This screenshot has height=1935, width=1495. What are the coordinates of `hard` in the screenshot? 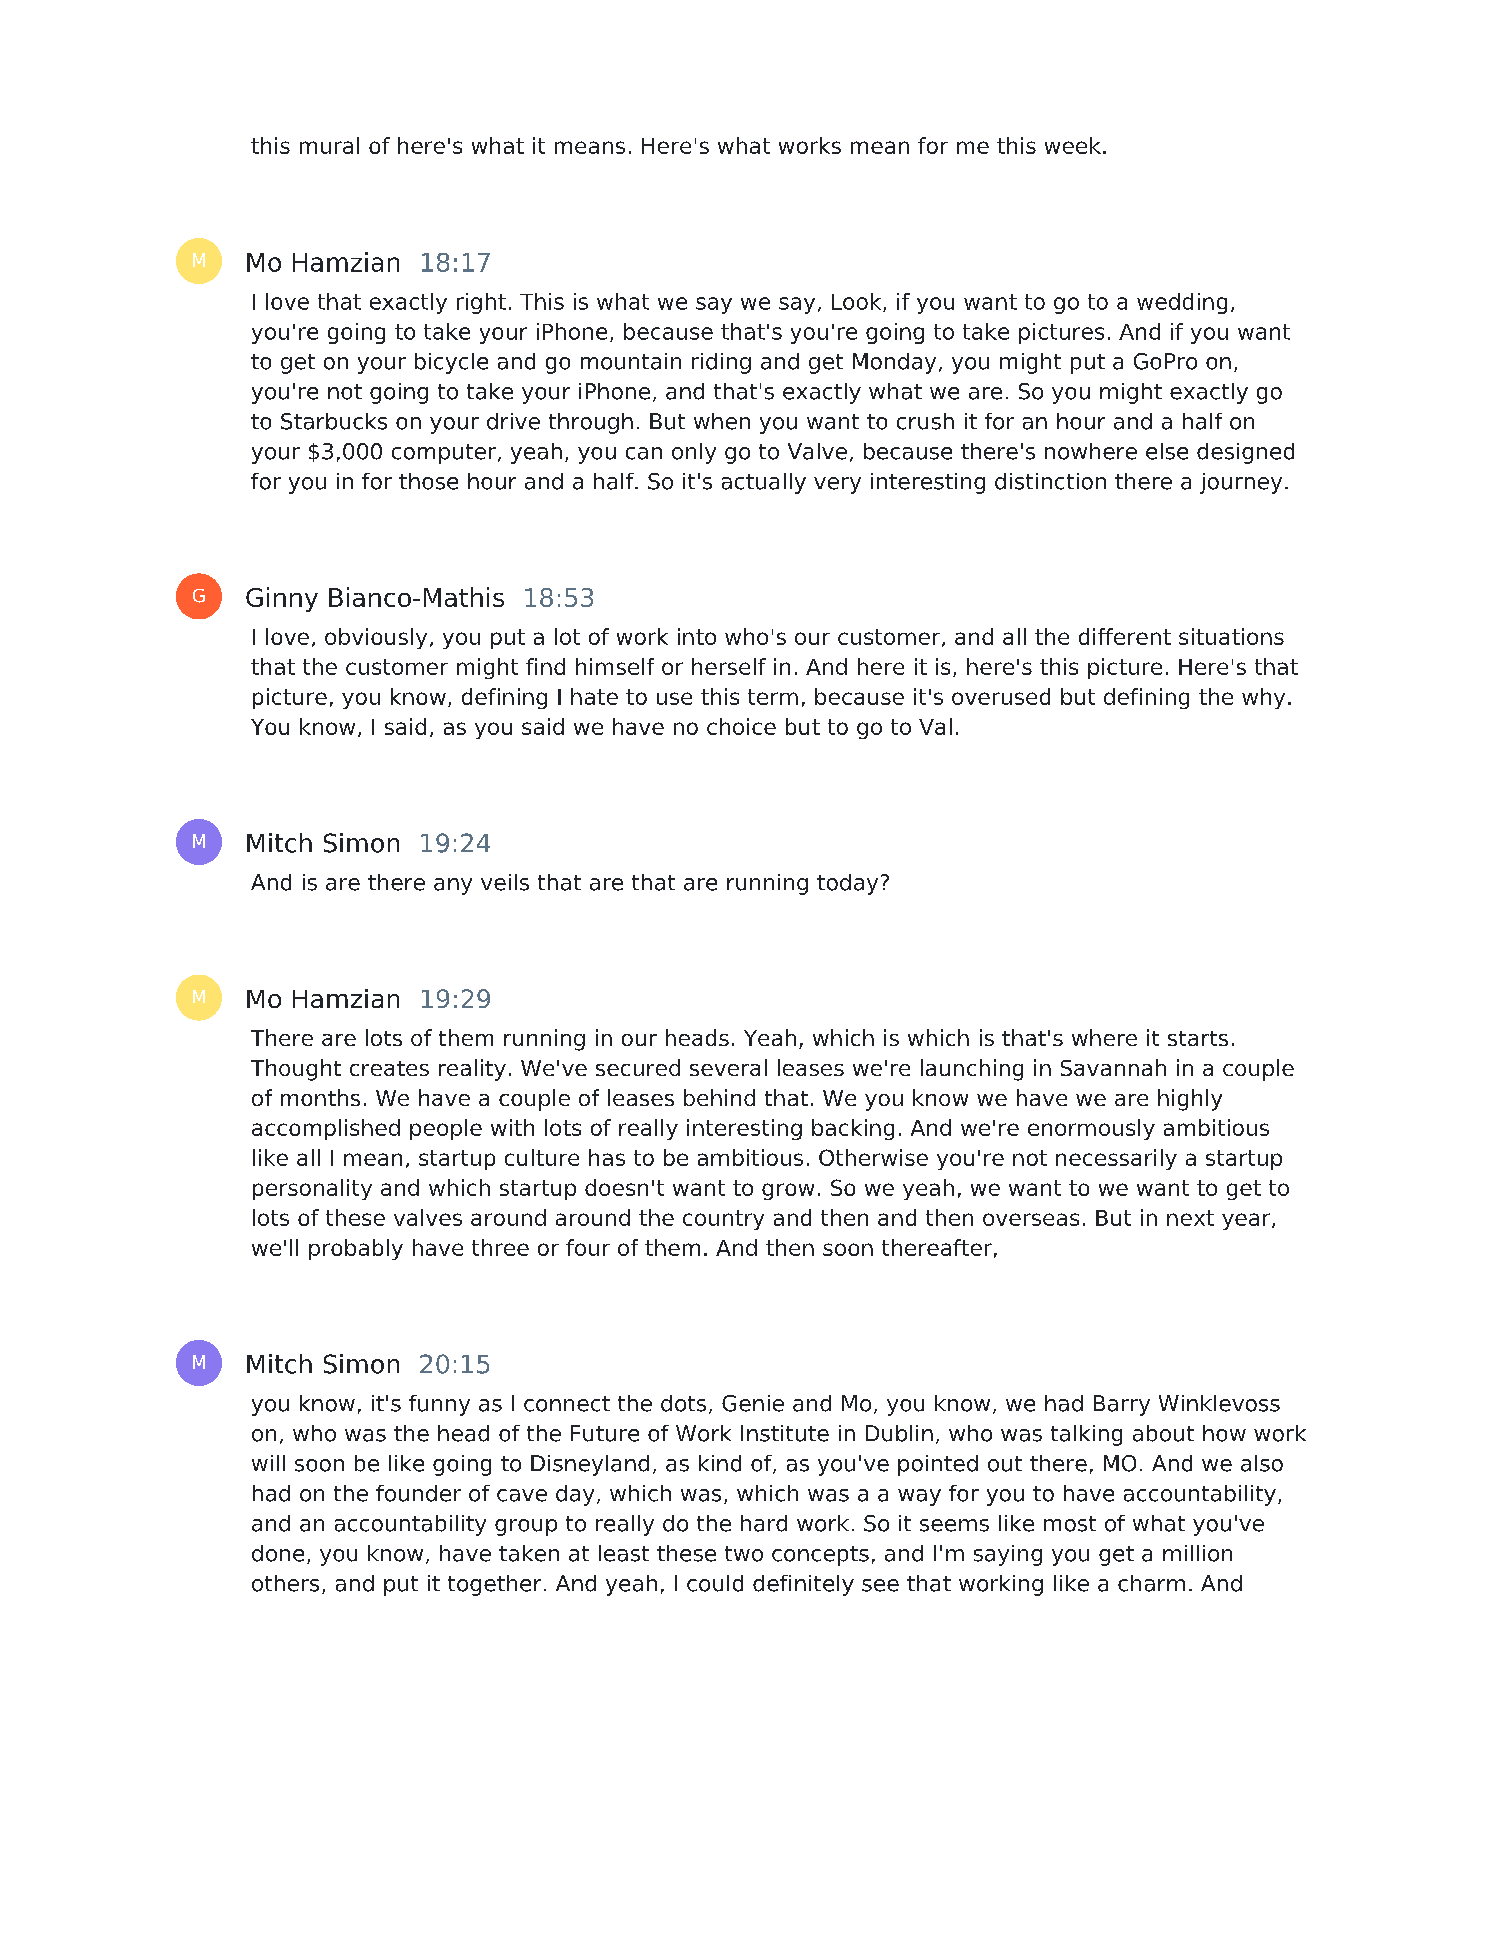 It's located at (764, 1523).
